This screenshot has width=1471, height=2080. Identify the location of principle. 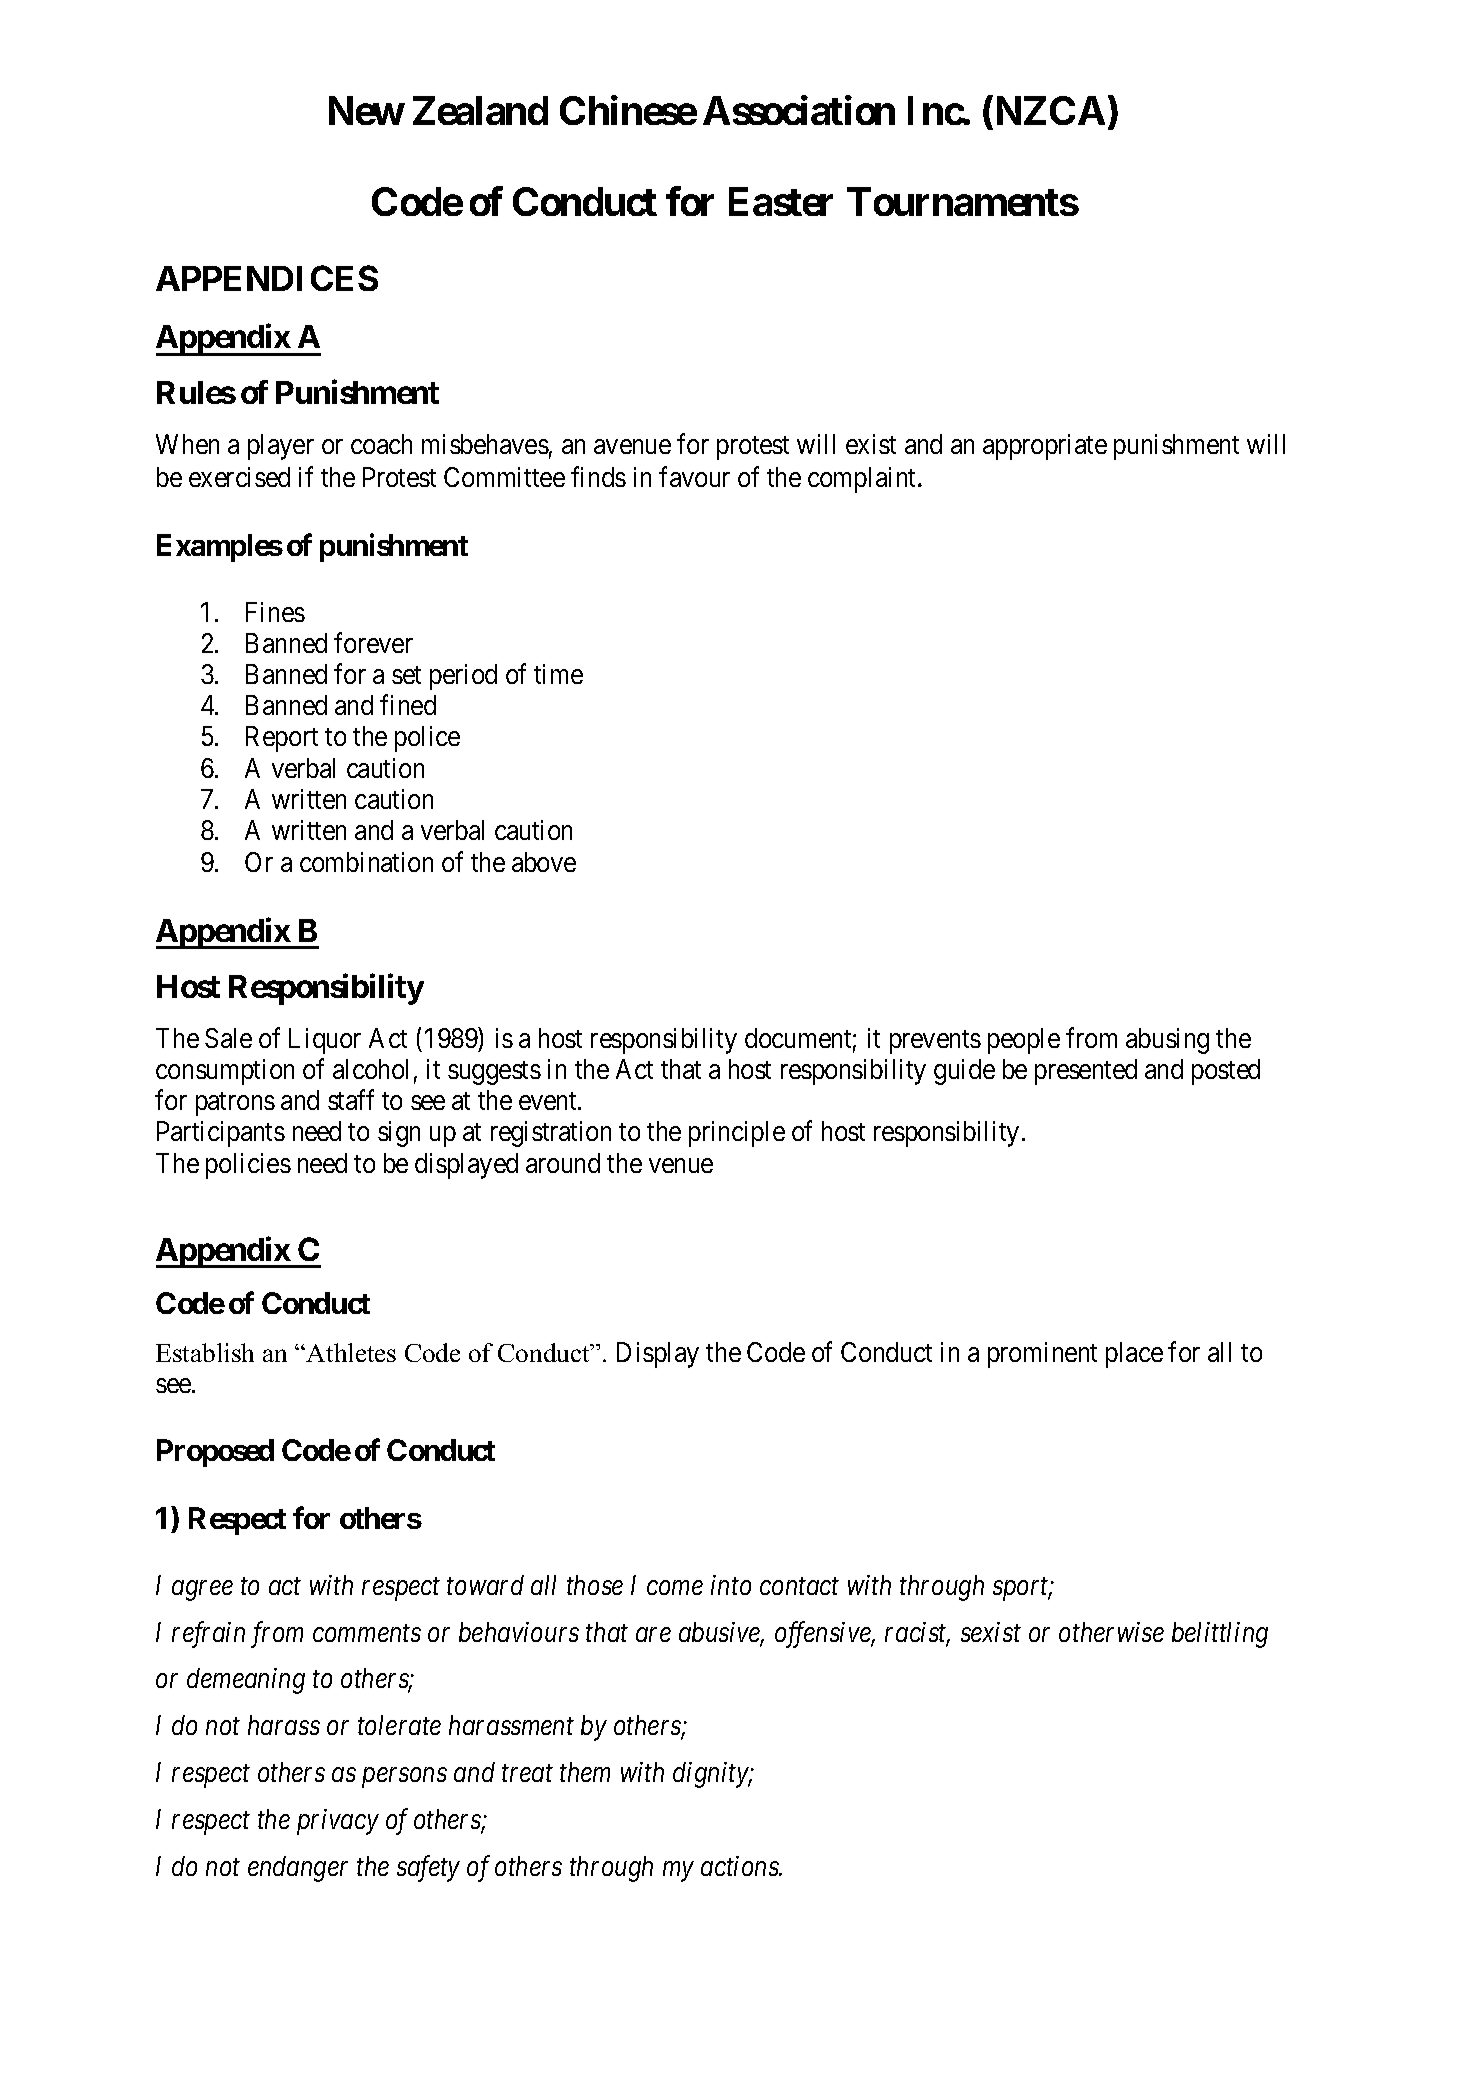
(737, 1134).
